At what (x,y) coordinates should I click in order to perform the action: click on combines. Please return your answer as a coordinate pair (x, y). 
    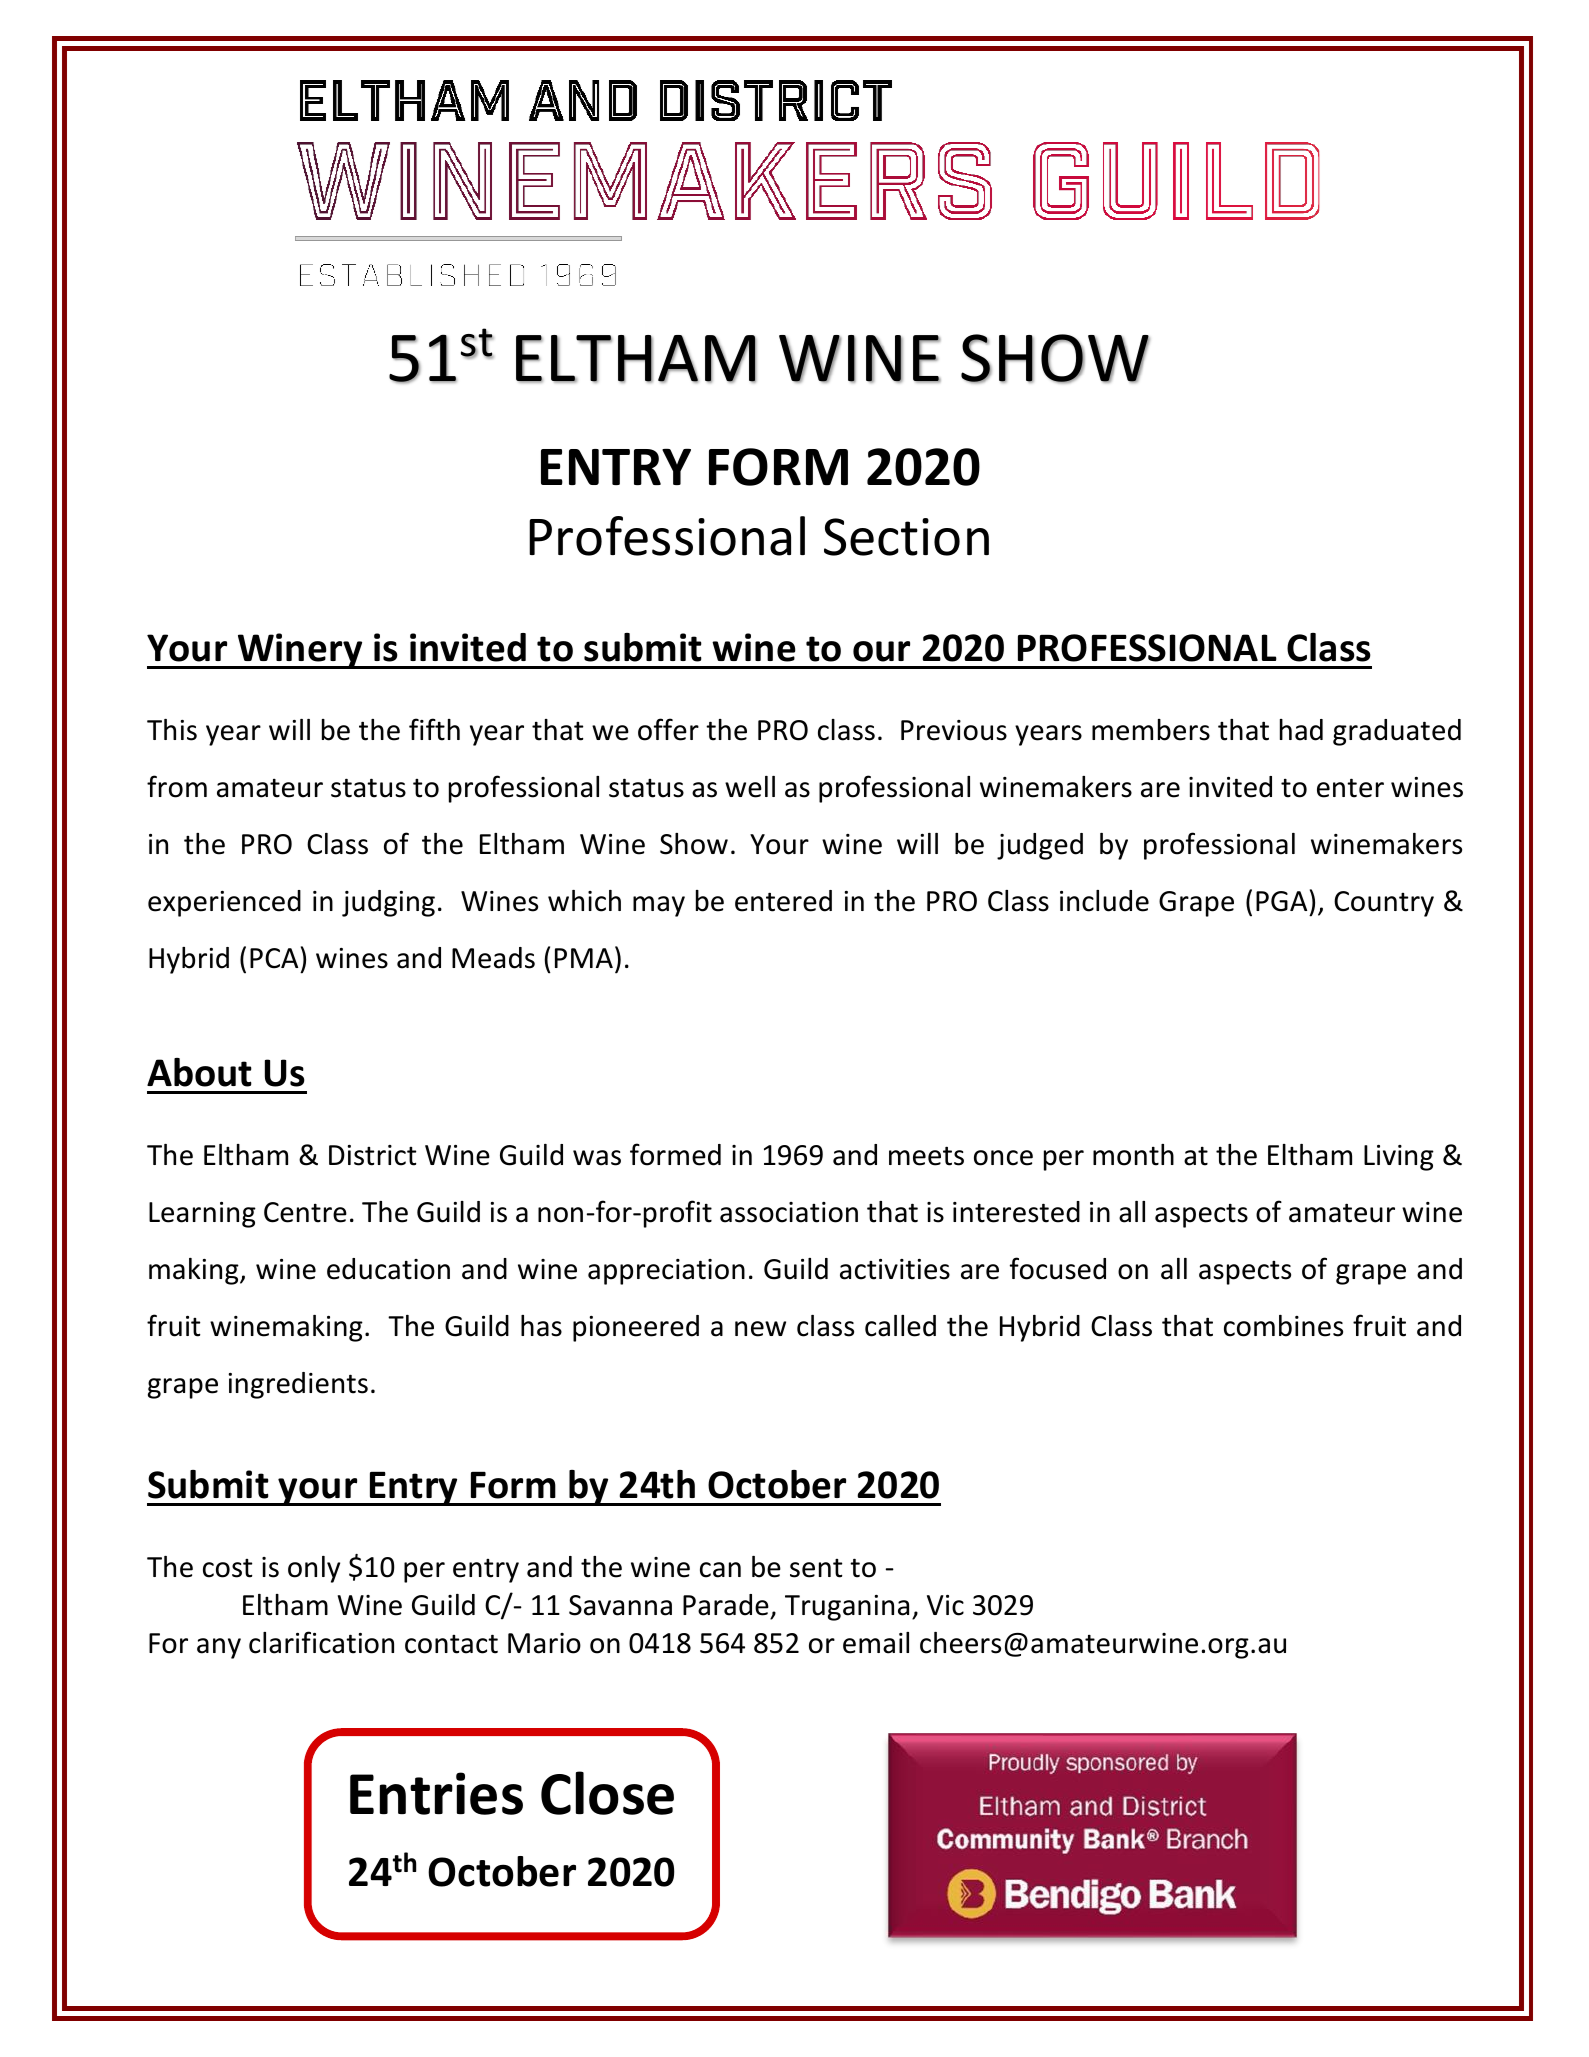
    Looking at the image, I should click on (1283, 1326).
